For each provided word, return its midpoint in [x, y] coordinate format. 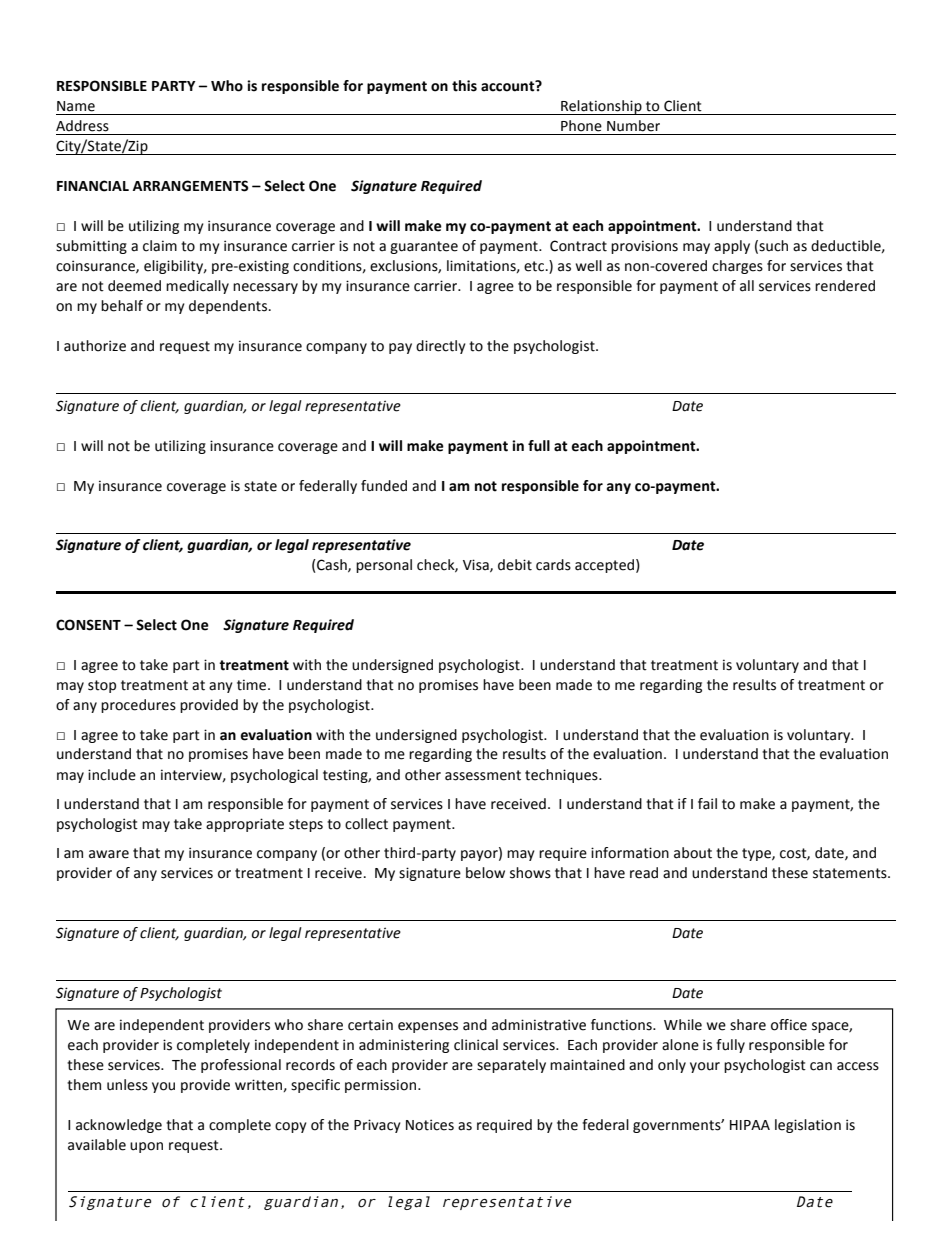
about [693, 853]
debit [515, 565]
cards [553, 565]
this [464, 86]
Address [82, 126]
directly [441, 347]
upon [146, 1147]
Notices [430, 1125]
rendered [845, 286]
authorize [95, 346]
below [485, 873]
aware [109, 854]
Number [633, 126]
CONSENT [88, 625]
